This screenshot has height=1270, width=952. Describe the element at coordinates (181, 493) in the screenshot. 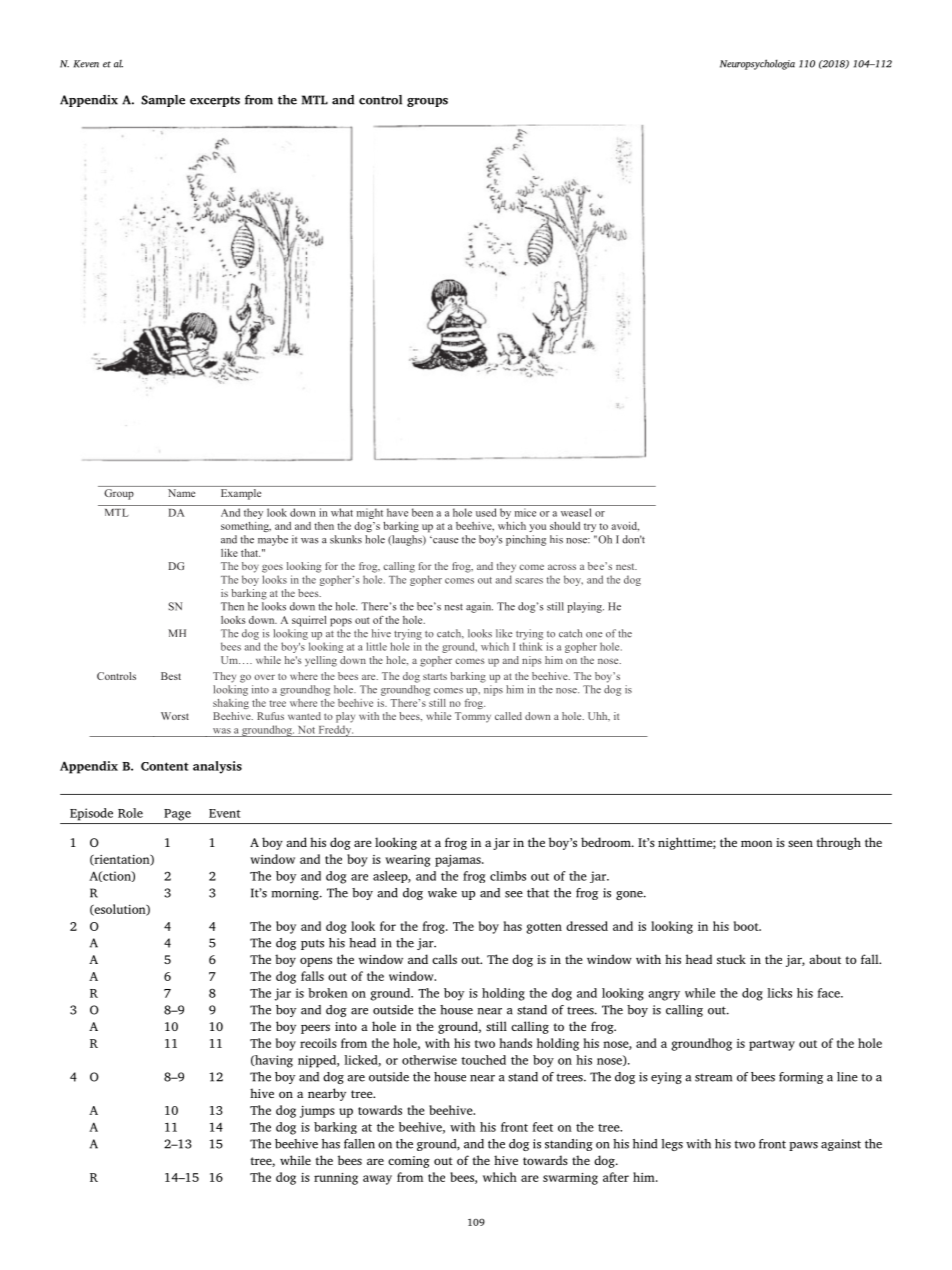

I see `Name` at that location.
